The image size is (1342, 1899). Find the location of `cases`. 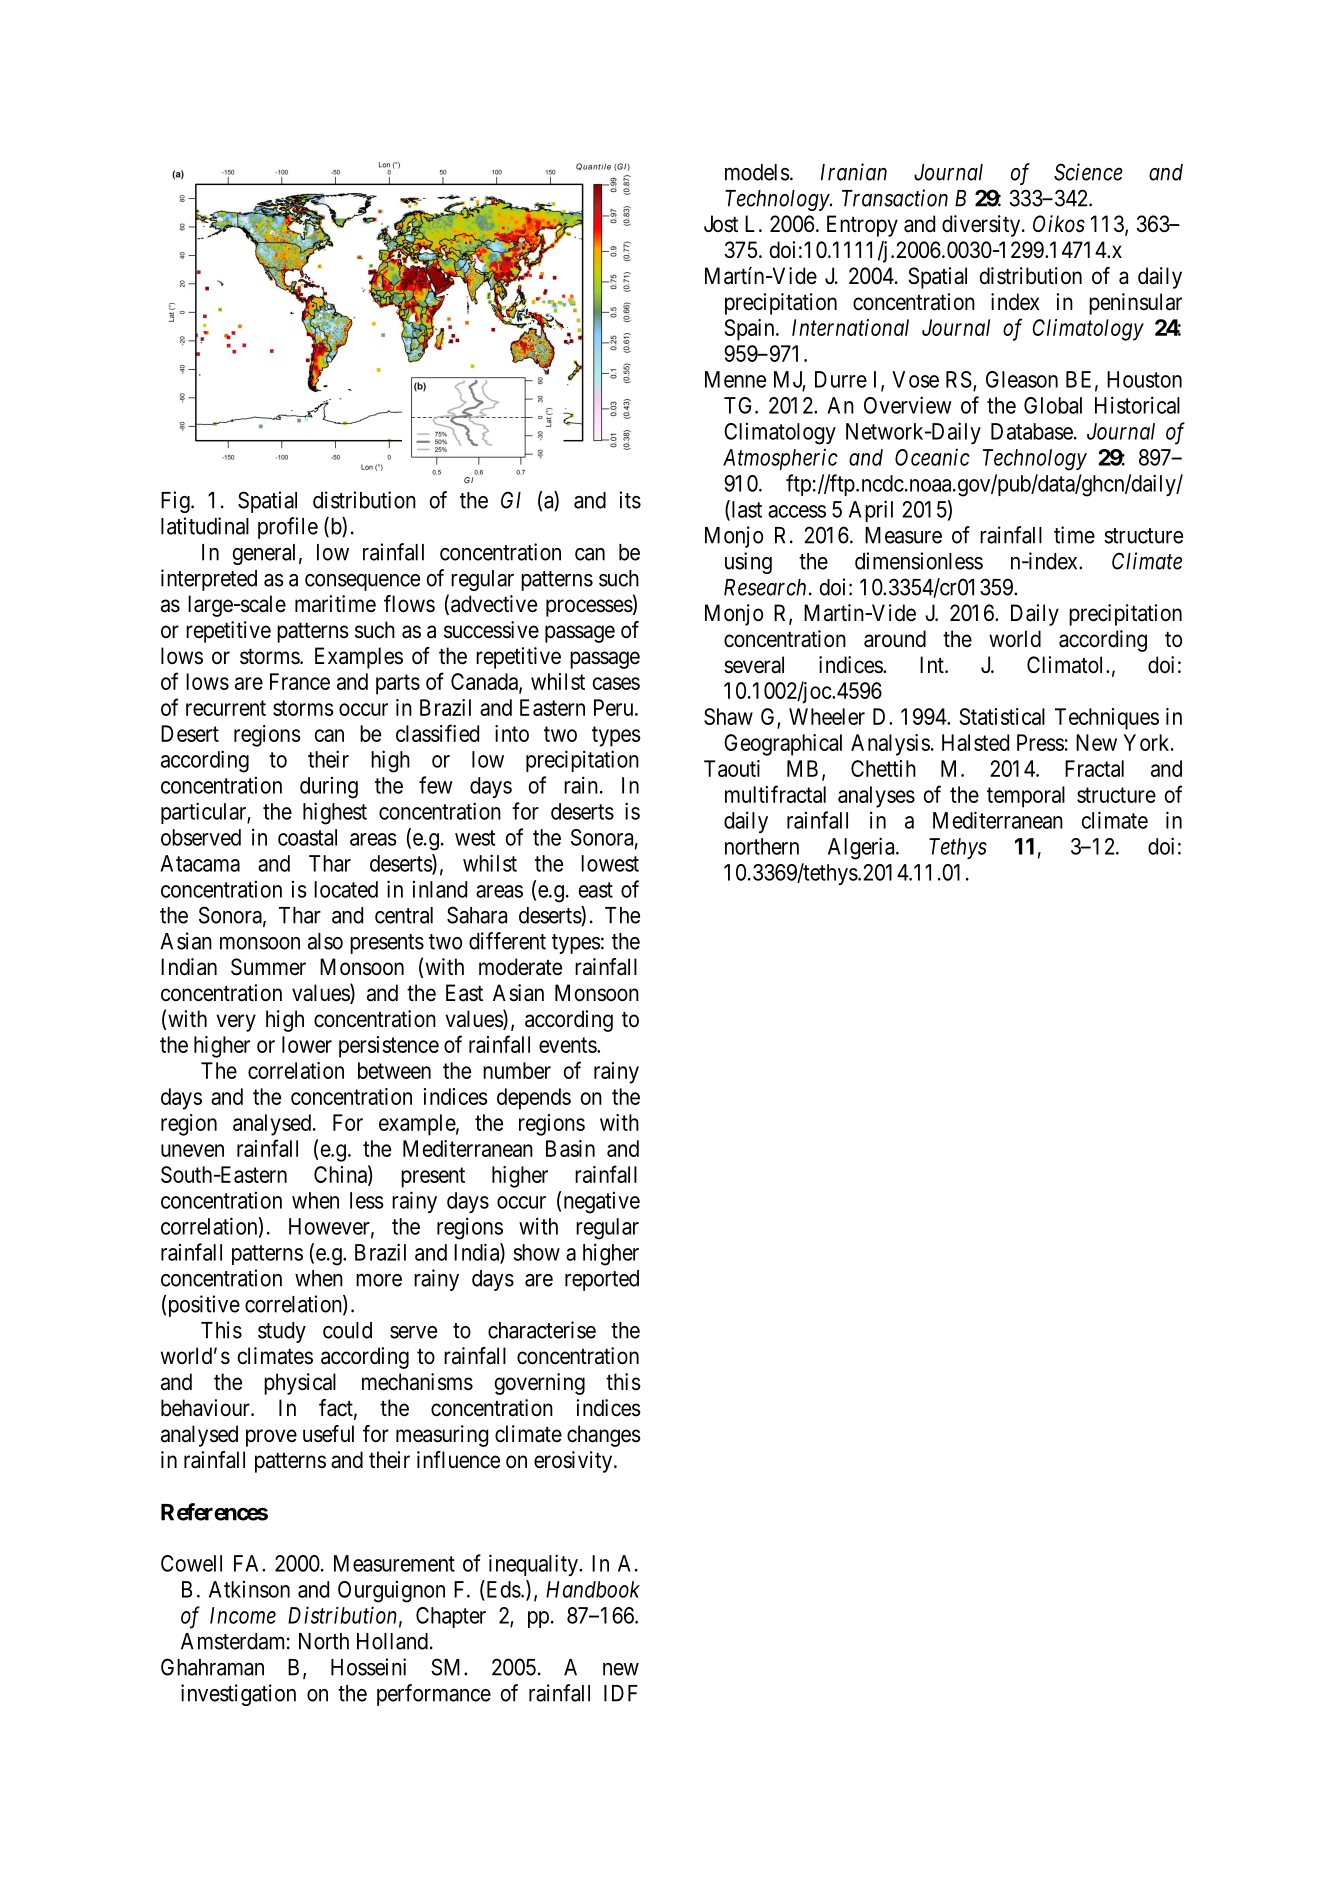

cases is located at coordinates (616, 683).
